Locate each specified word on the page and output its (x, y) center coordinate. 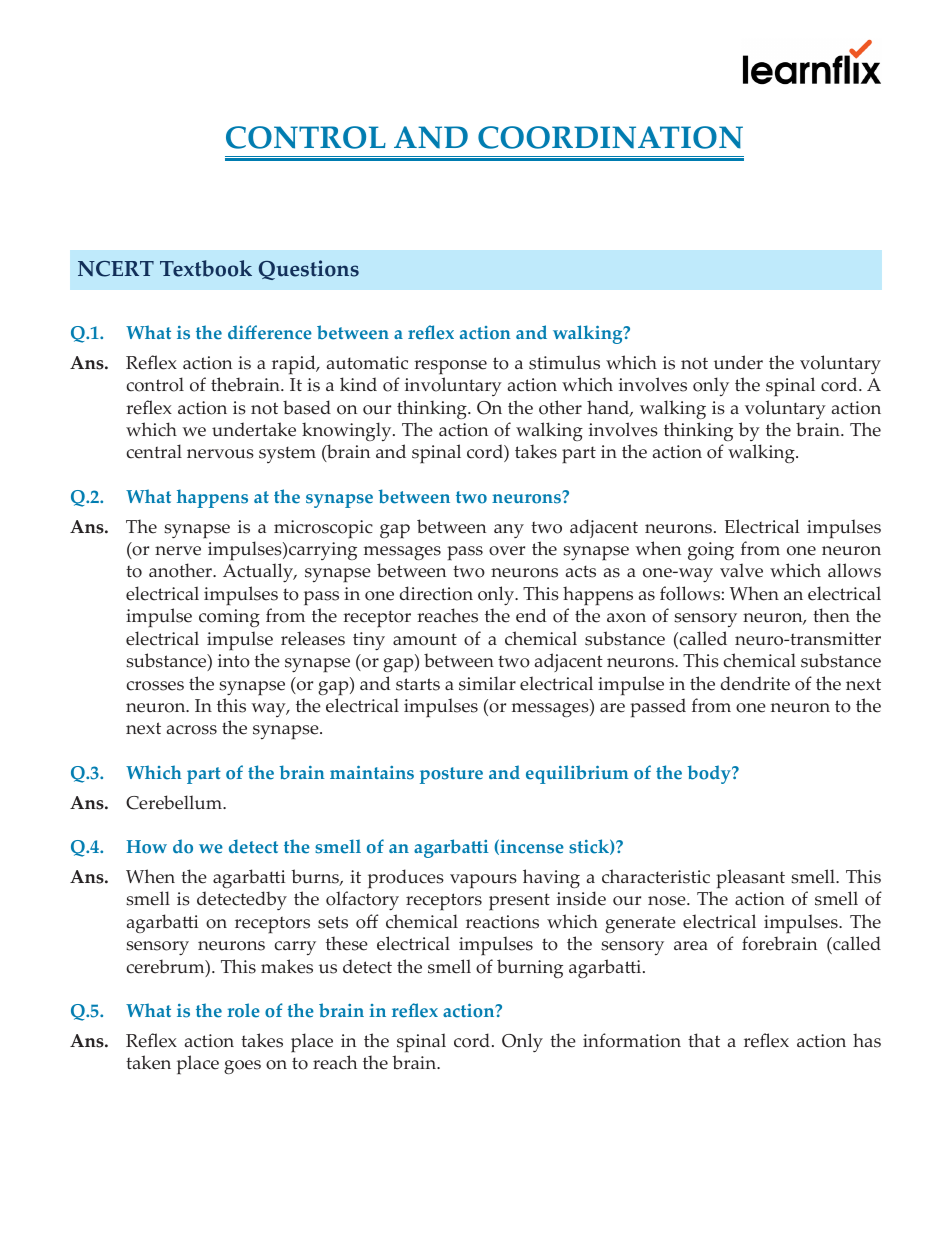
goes (242, 1067)
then (831, 615)
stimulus (564, 362)
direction (436, 593)
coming (229, 618)
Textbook (206, 268)
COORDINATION (610, 137)
